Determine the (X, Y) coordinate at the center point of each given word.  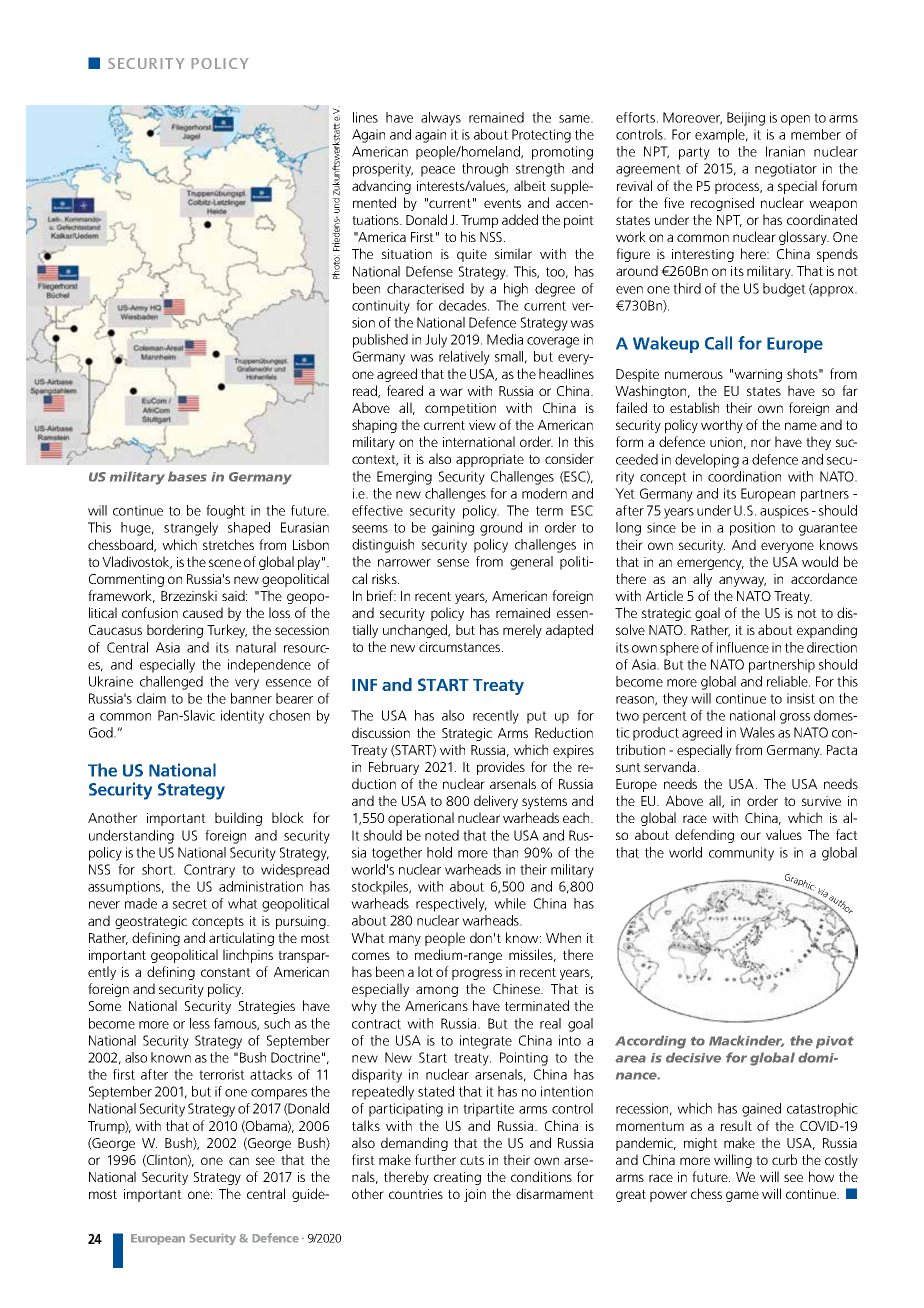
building (238, 819)
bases (187, 476)
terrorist (222, 1074)
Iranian (785, 151)
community (741, 854)
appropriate (490, 460)
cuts (472, 1160)
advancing (381, 187)
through (485, 170)
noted (442, 835)
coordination (744, 476)
